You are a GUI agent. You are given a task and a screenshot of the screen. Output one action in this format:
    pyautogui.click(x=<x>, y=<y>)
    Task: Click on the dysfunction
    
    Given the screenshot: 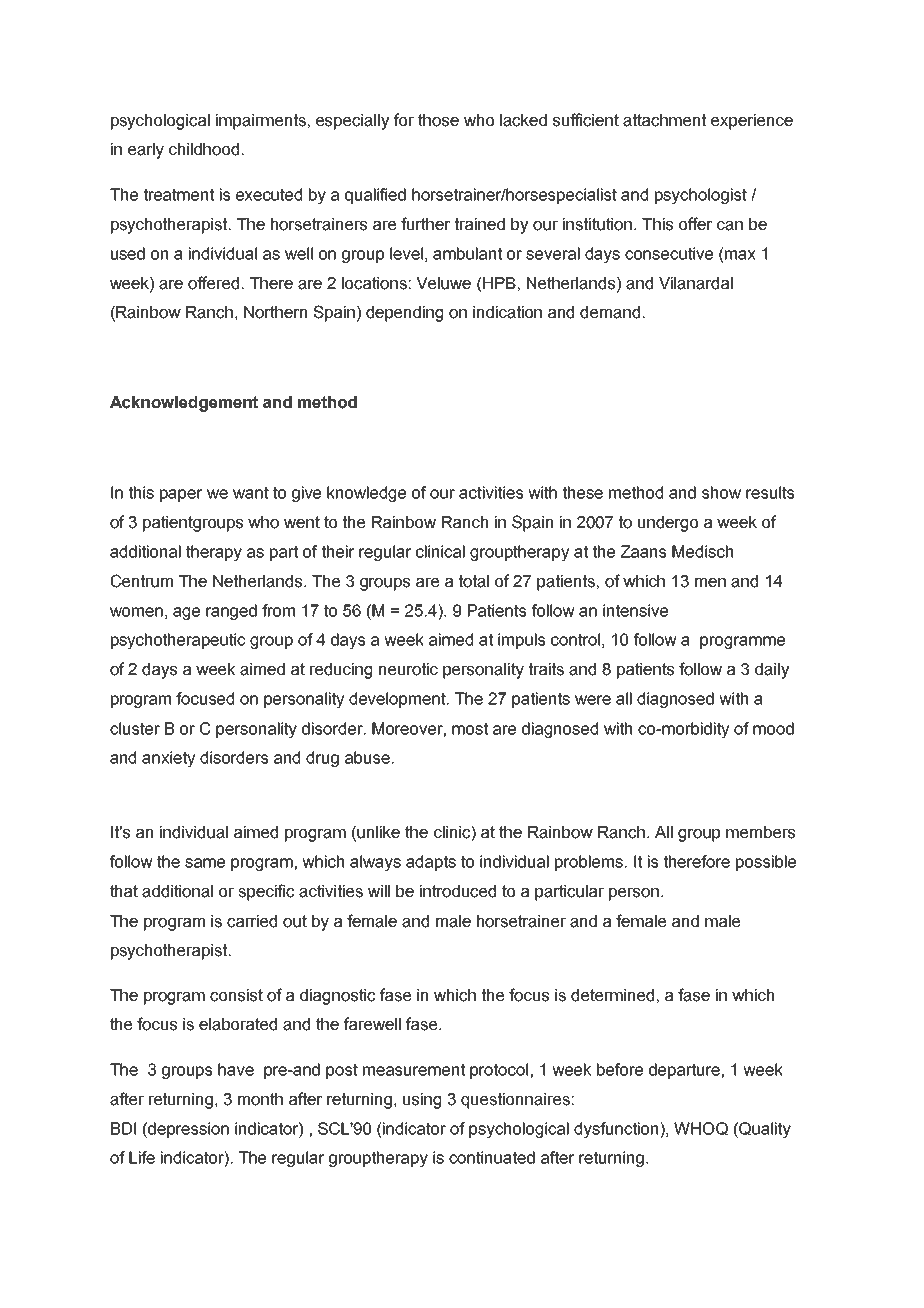 What is the action you would take?
    pyautogui.click(x=617, y=1130)
